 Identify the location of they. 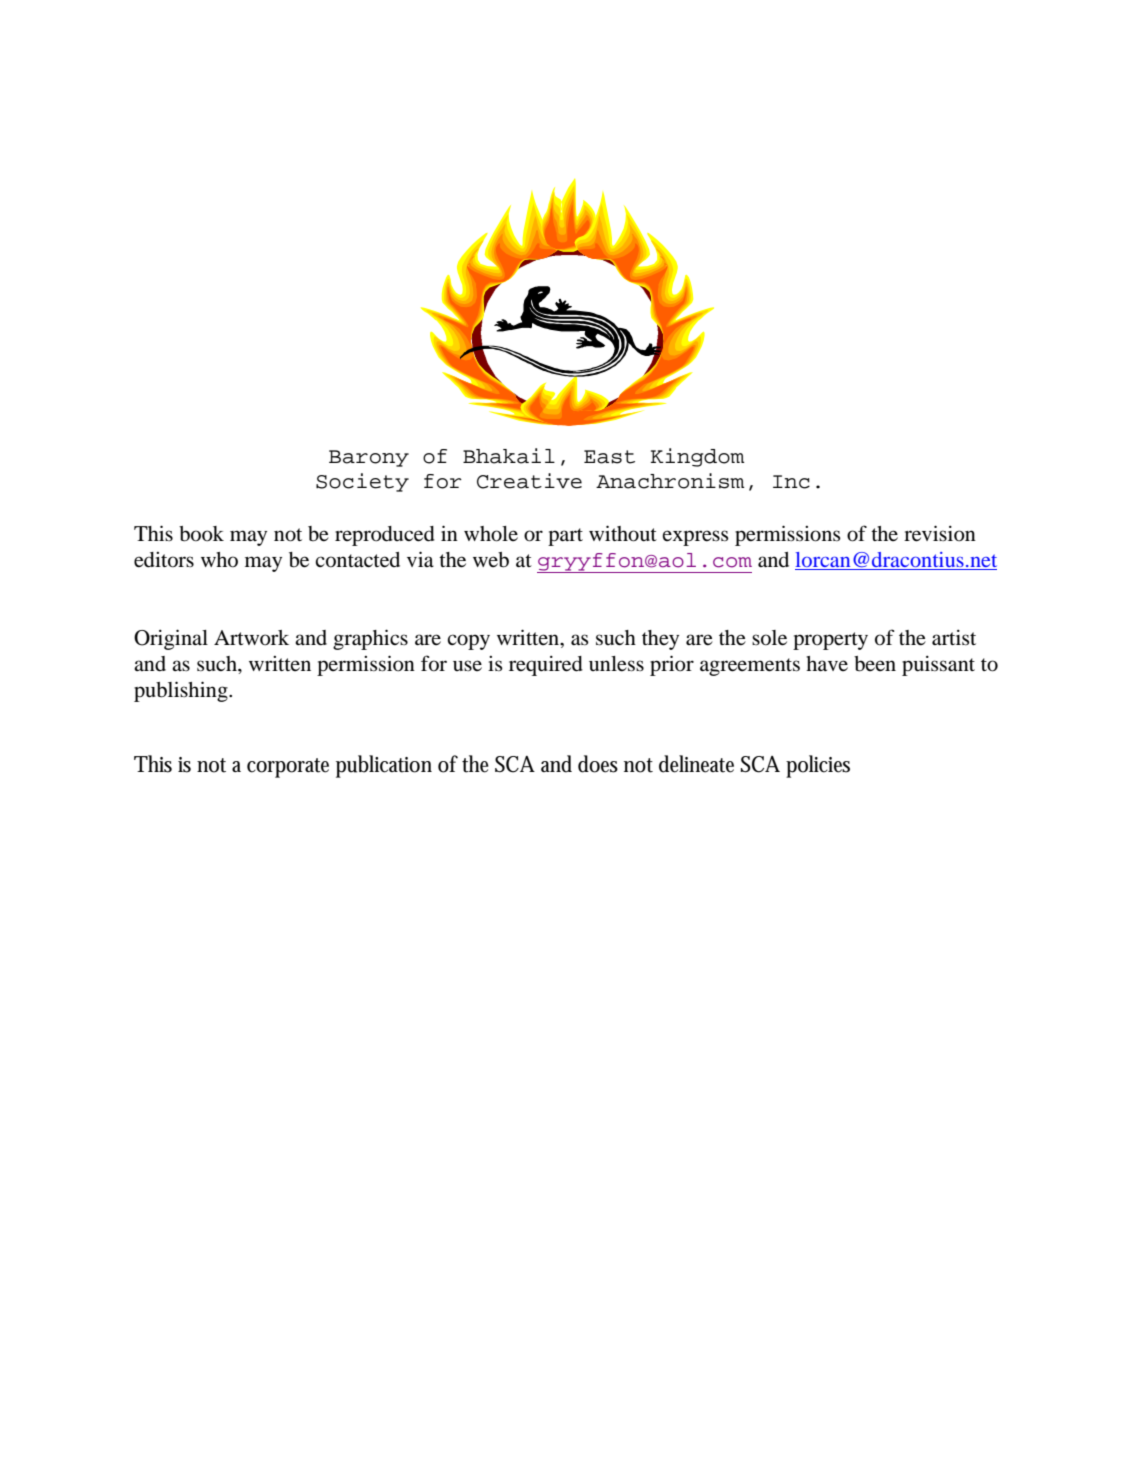
(660, 640).
